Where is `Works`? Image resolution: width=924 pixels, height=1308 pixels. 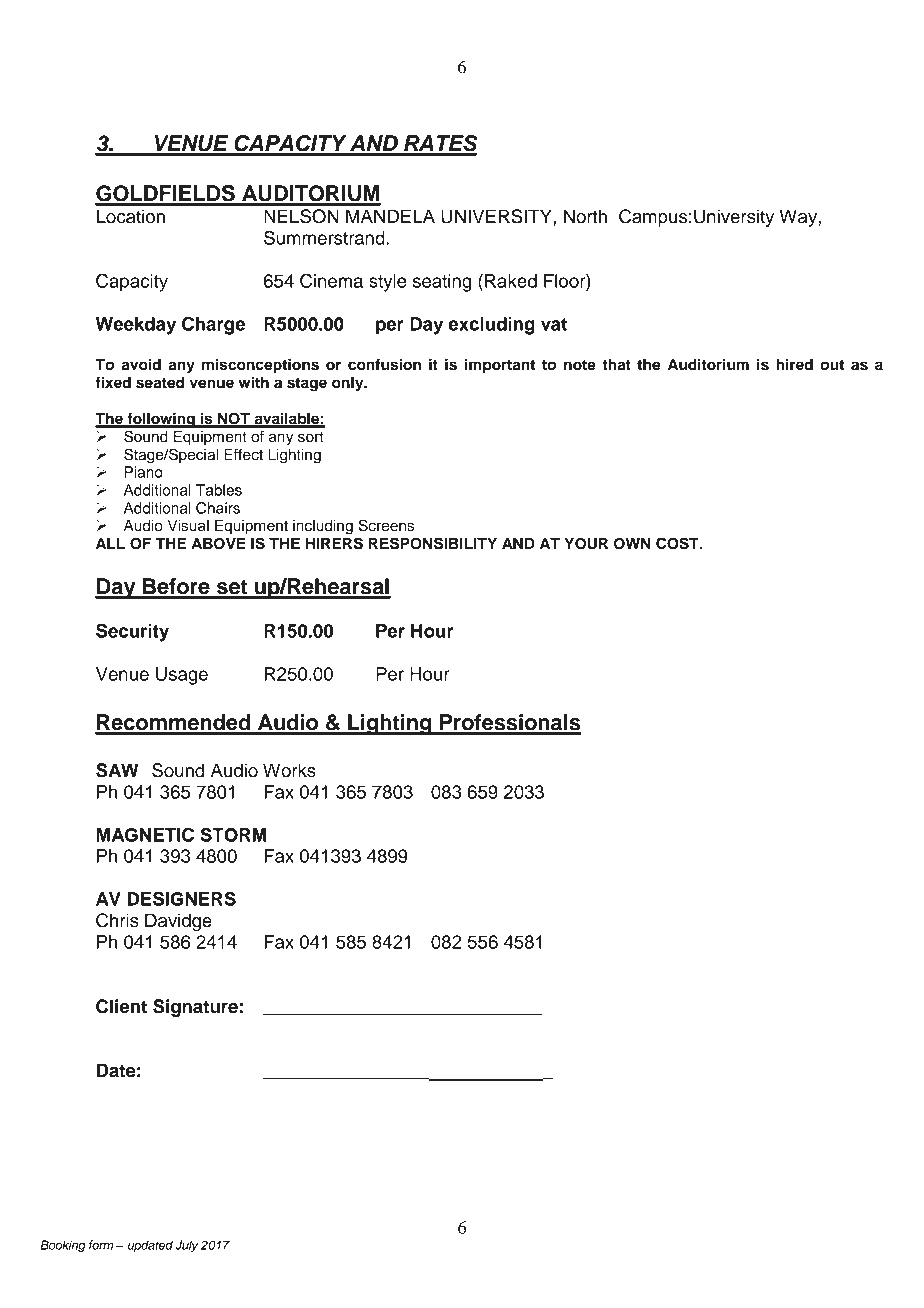 Works is located at coordinates (289, 770).
